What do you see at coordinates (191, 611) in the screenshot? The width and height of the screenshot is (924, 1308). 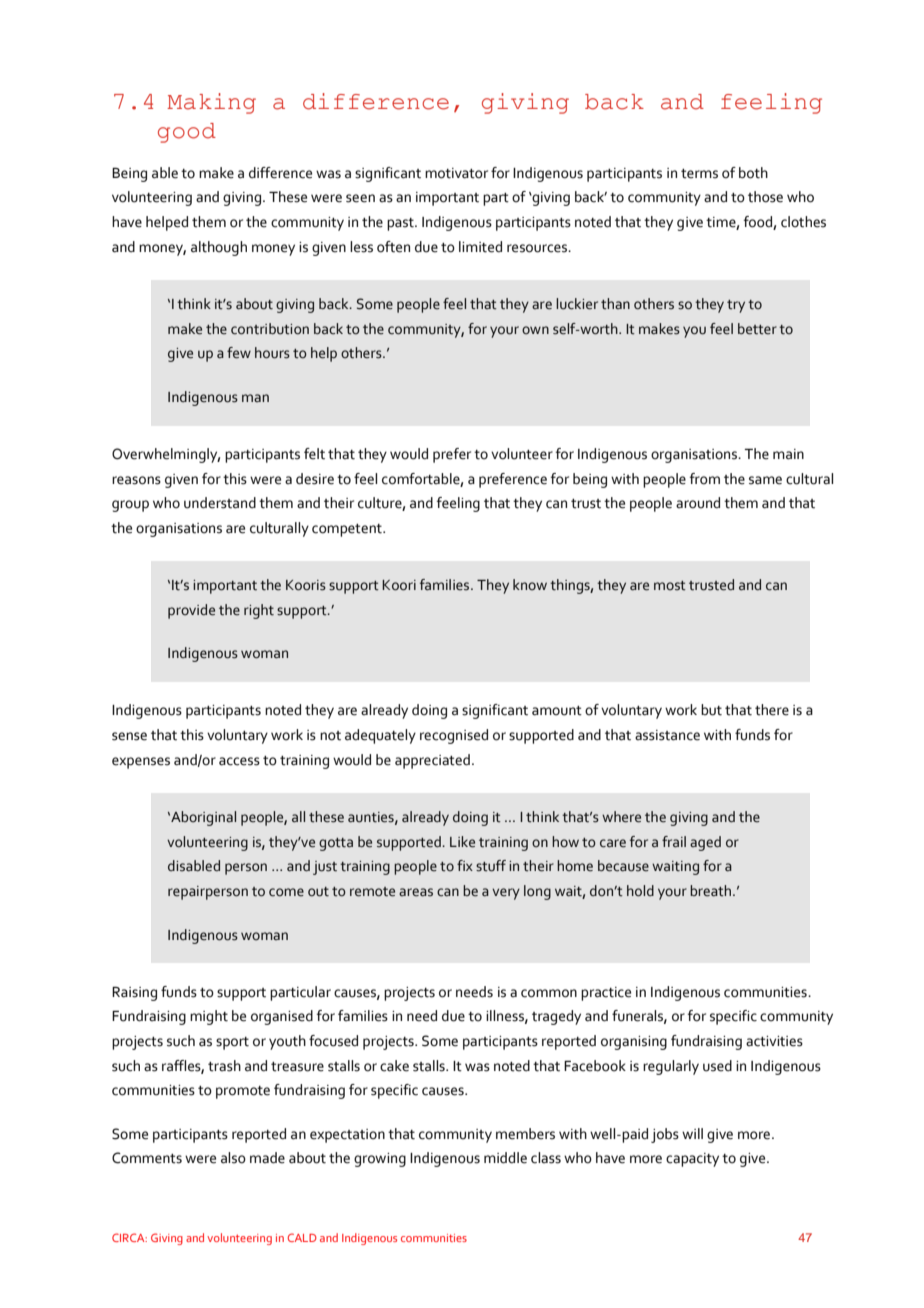 I see `provide` at bounding box center [191, 611].
